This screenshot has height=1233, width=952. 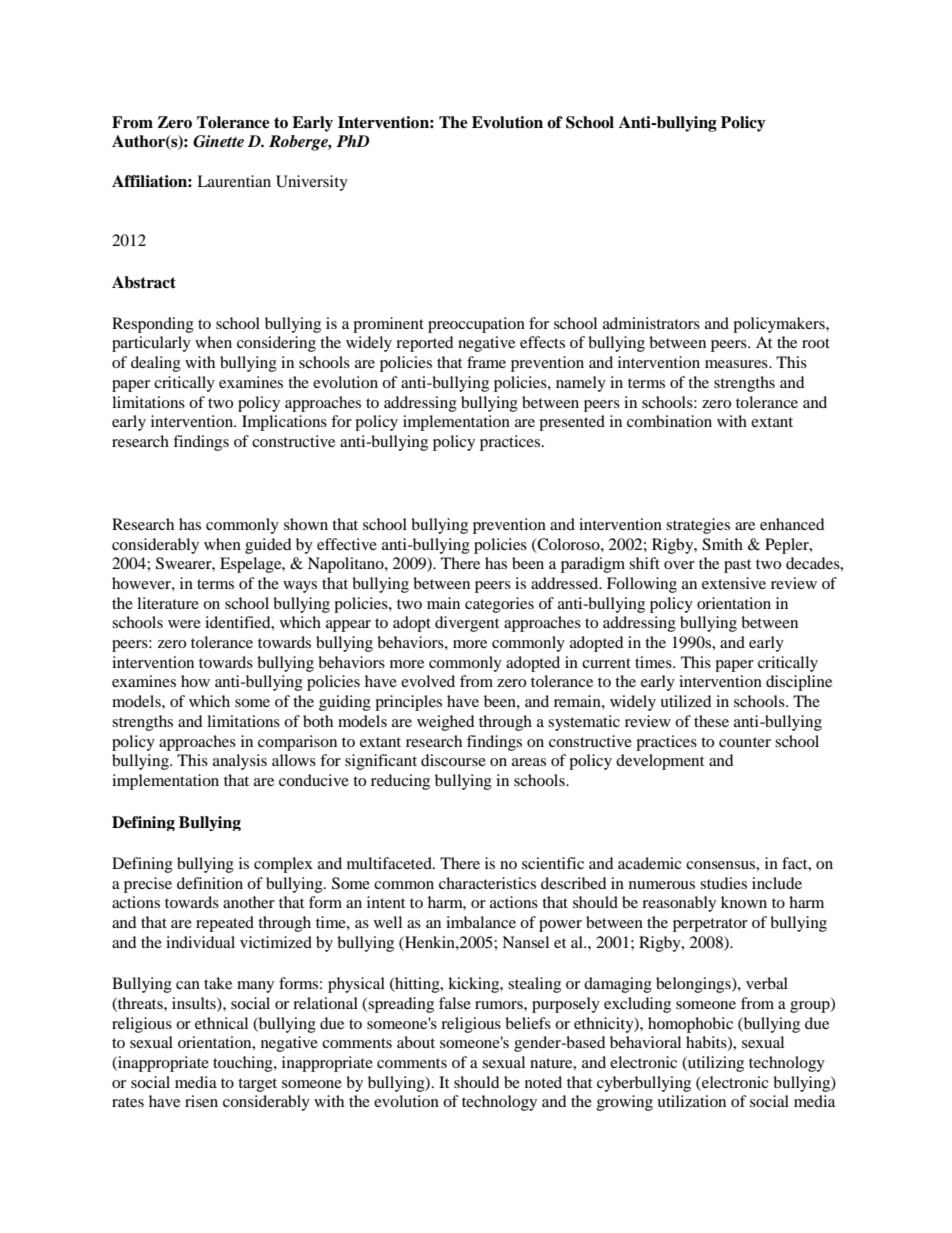 What do you see at coordinates (476, 325) in the screenshot?
I see `preoccupation` at bounding box center [476, 325].
